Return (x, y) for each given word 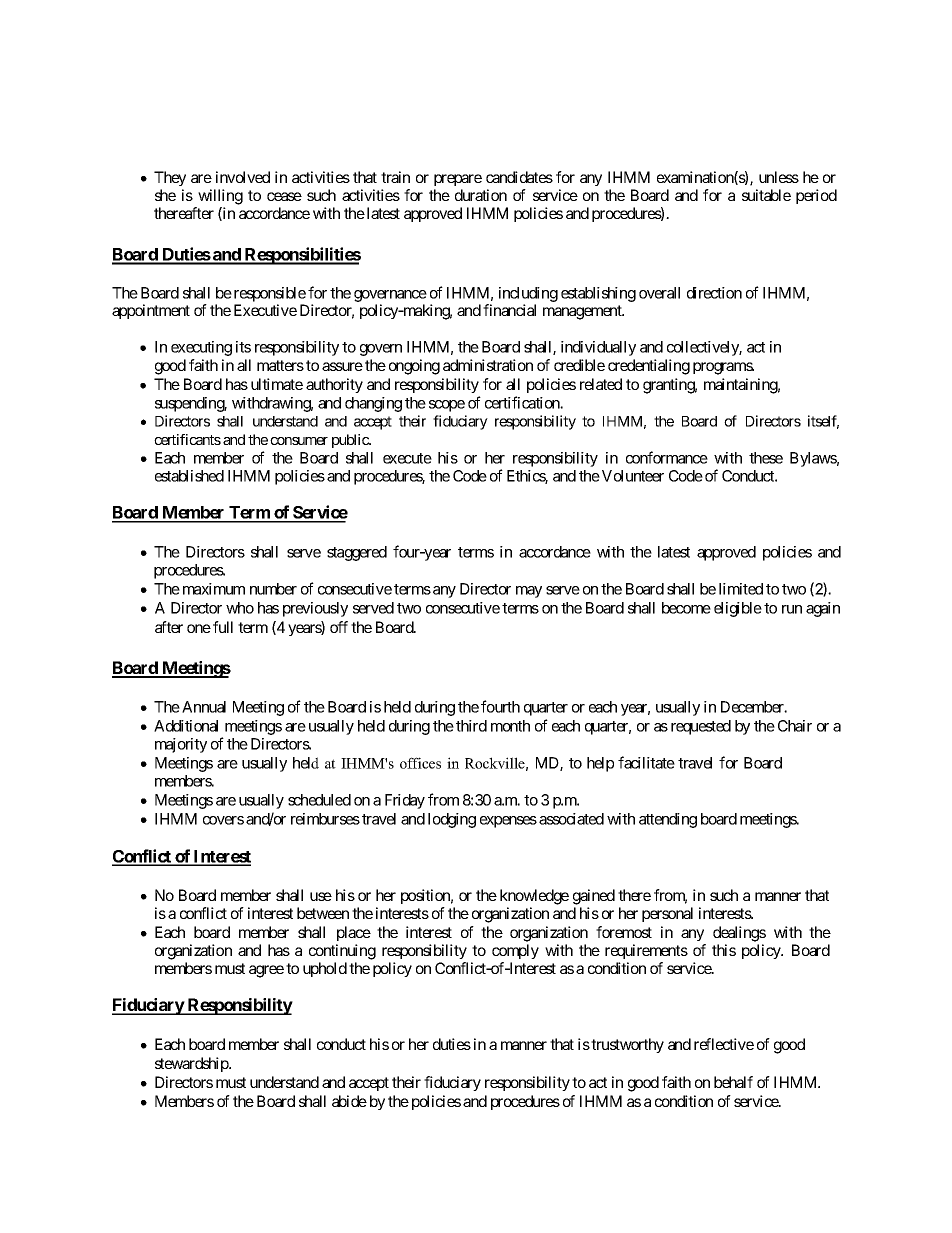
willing (220, 197)
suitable (766, 195)
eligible (738, 609)
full (223, 627)
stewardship (192, 1064)
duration (481, 195)
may (529, 592)
